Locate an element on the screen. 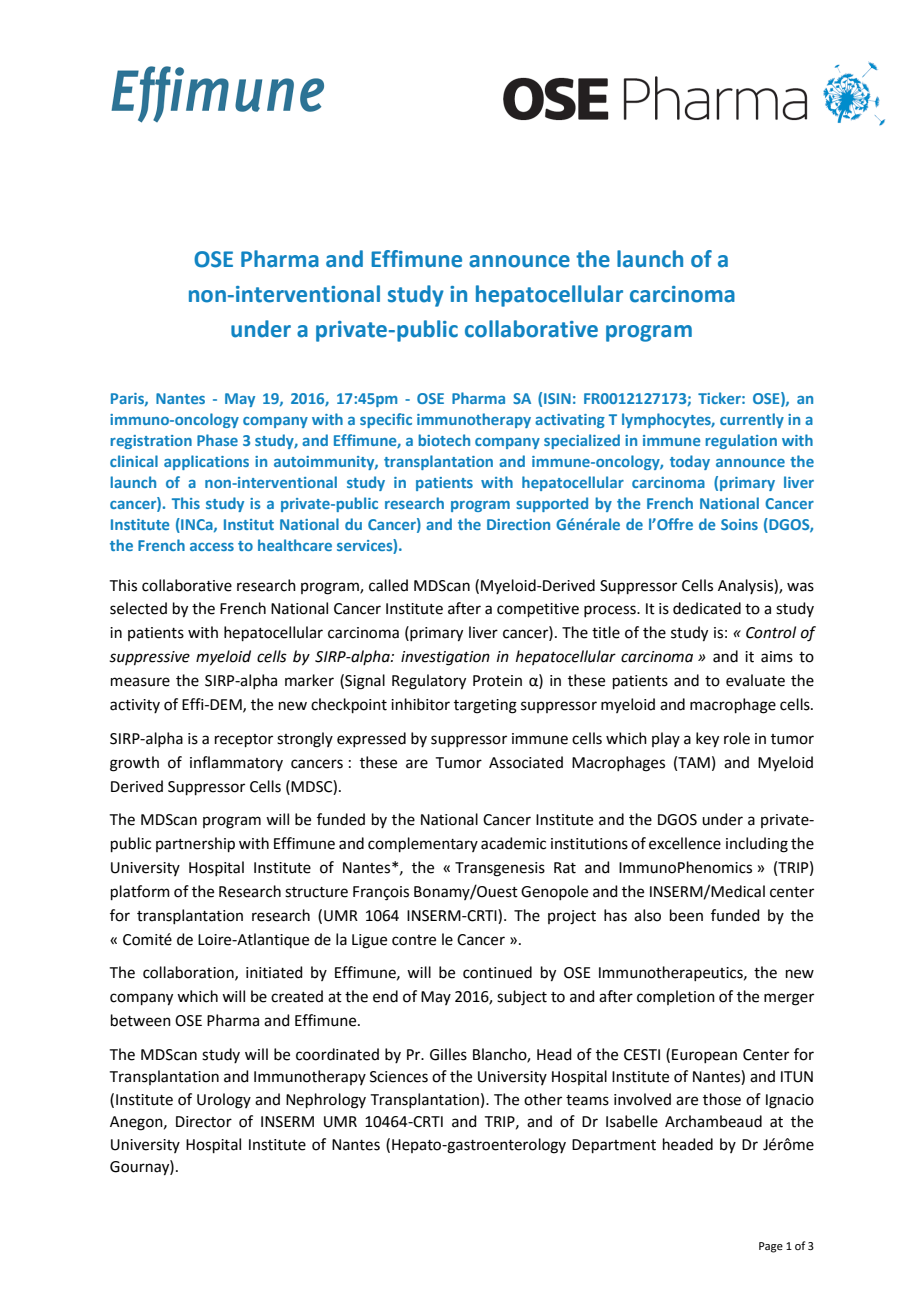 Image resolution: width=924 pixels, height=1308 pixels. biotech is located at coordinates (444, 440).
